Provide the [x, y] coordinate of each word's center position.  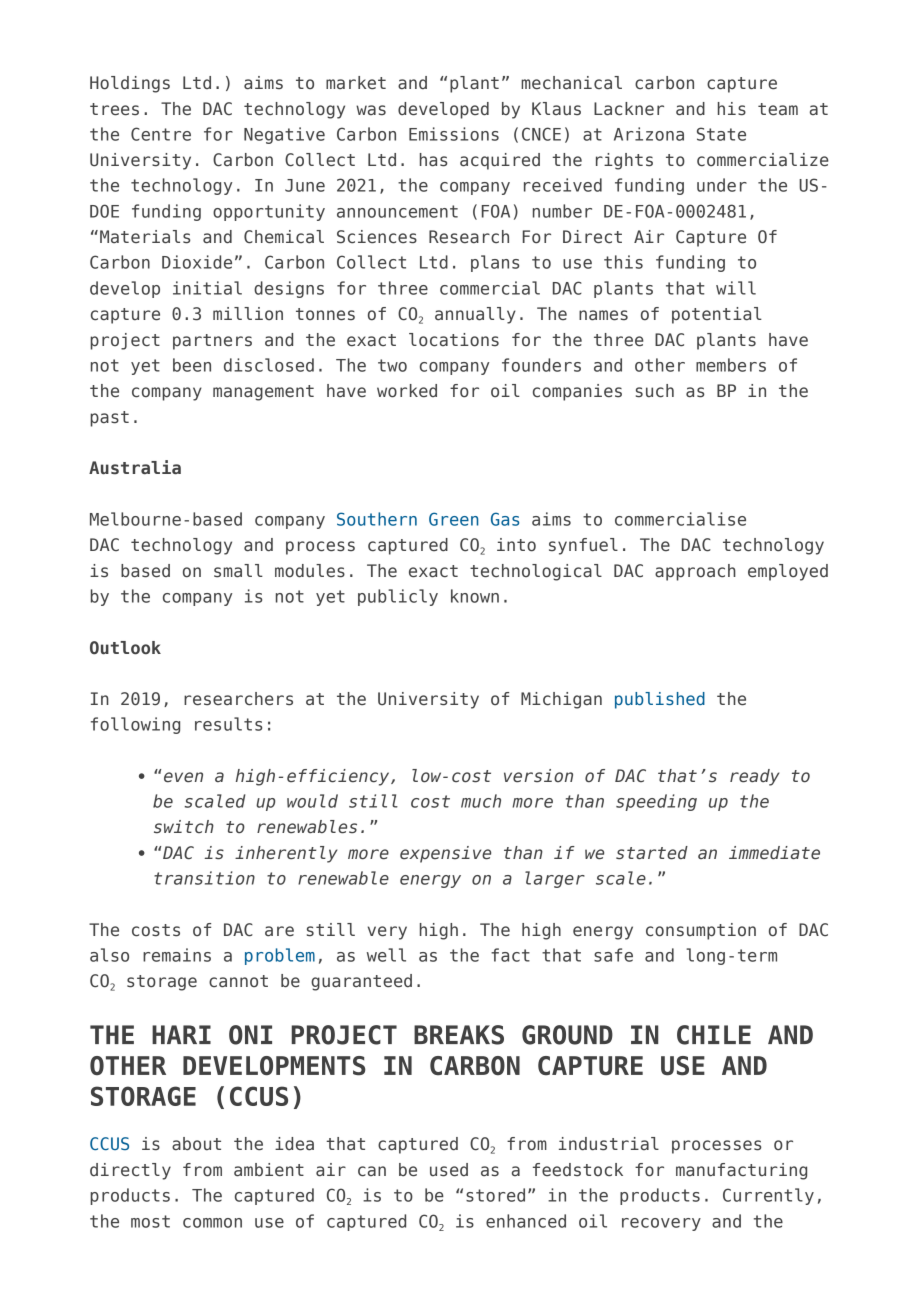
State [721, 134]
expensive [445, 854]
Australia [135, 467]
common [212, 1223]
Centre [161, 134]
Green [454, 519]
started [652, 853]
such [655, 391]
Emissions [454, 134]
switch [184, 827]
